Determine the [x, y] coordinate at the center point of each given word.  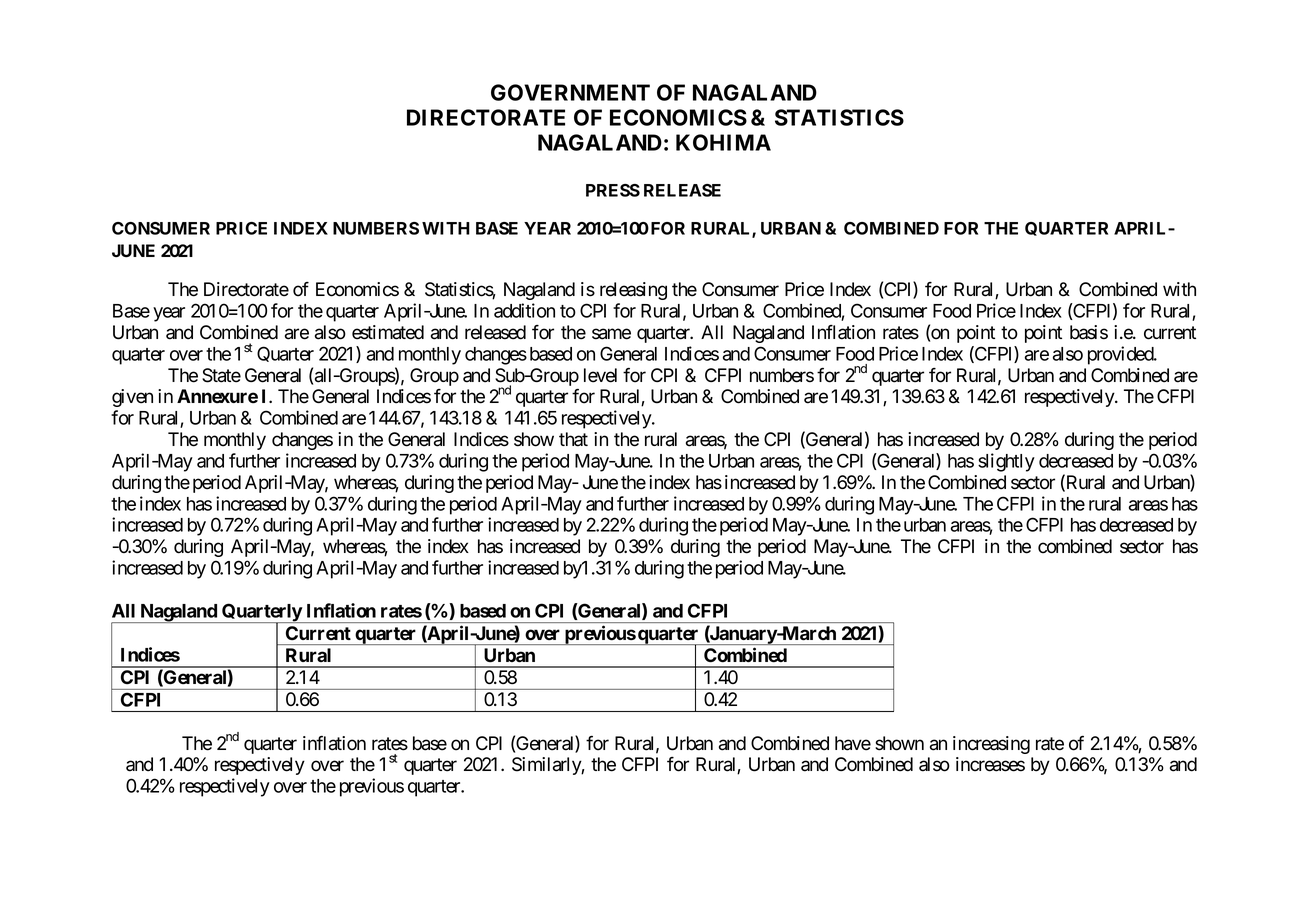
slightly [1006, 462]
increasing [991, 745]
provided [1121, 355]
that [573, 439]
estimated [388, 332]
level [600, 375]
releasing [633, 291]
